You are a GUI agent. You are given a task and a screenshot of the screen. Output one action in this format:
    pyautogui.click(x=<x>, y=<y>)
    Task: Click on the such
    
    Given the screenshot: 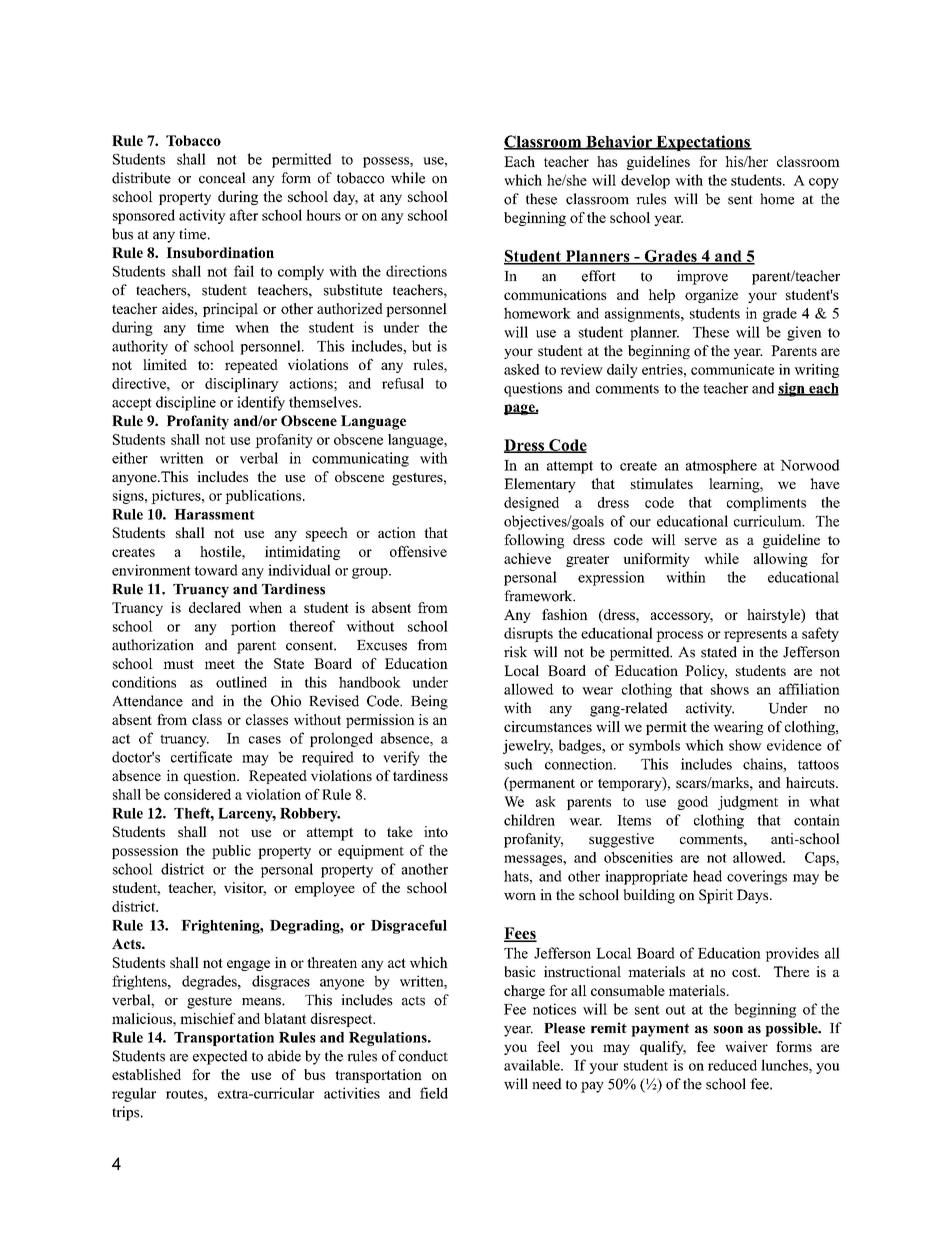 What is the action you would take?
    pyautogui.click(x=519, y=764)
